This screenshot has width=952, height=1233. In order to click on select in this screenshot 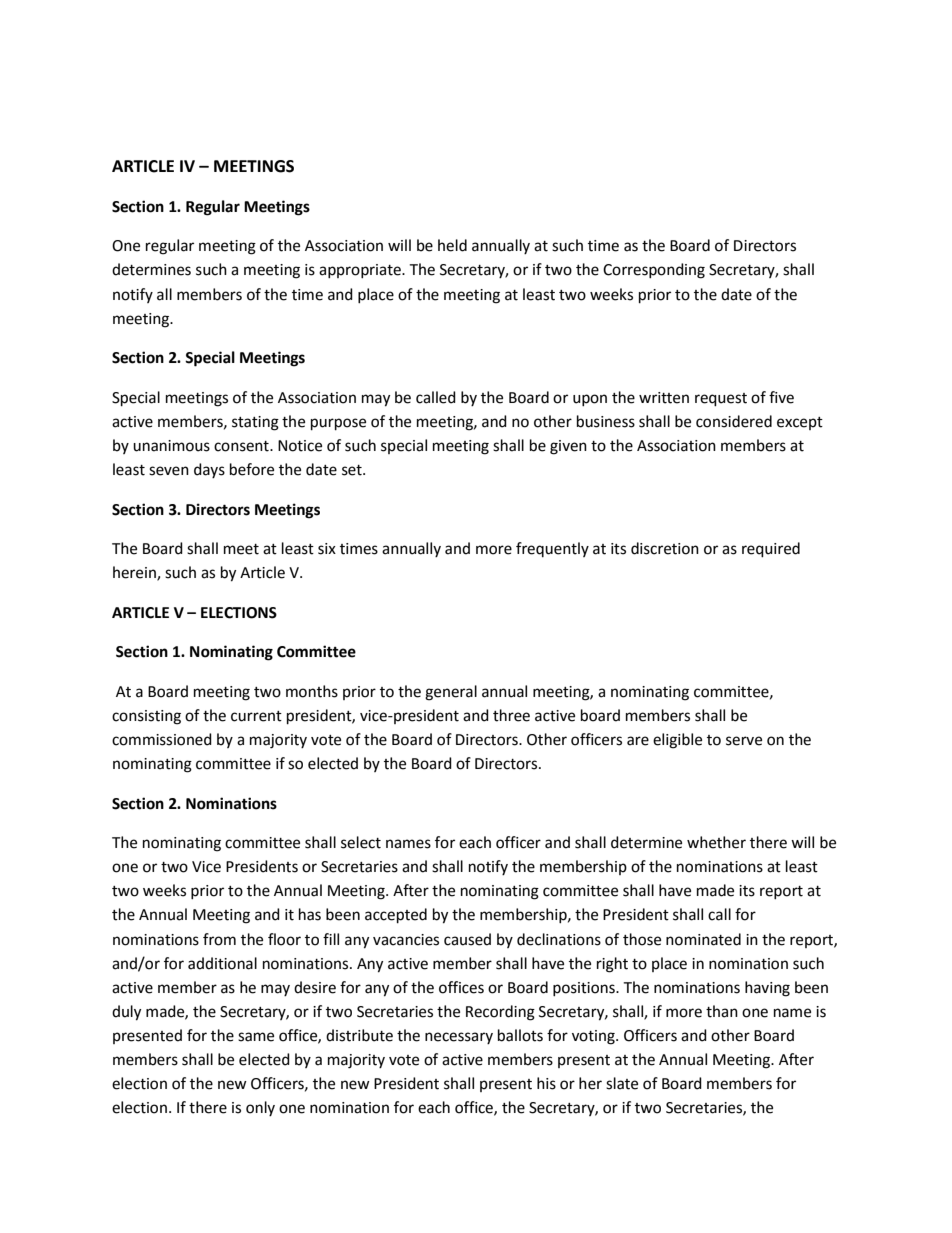, I will do `click(361, 842)`.
